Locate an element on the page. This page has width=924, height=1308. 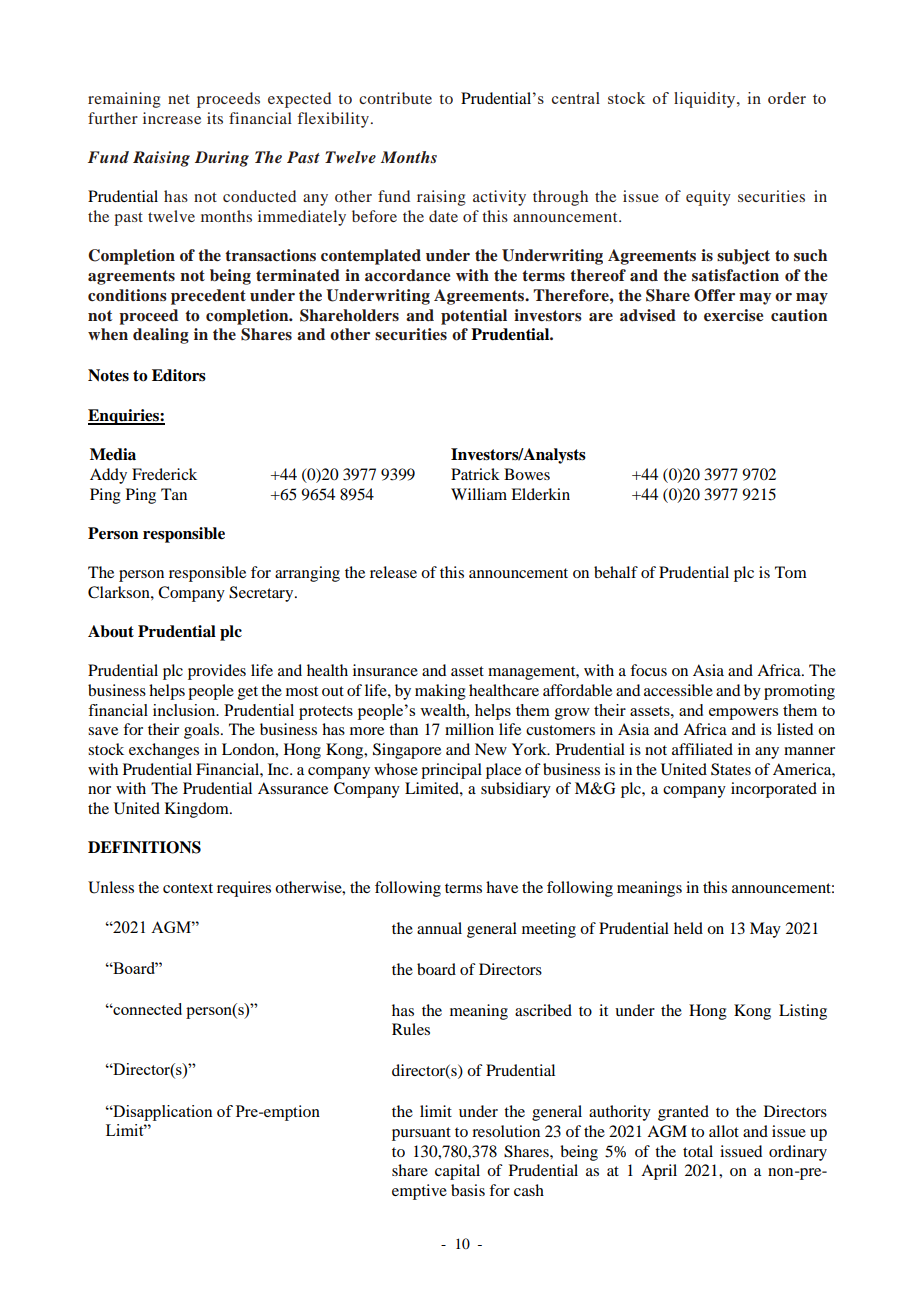
pursuant is located at coordinates (421, 1134).
